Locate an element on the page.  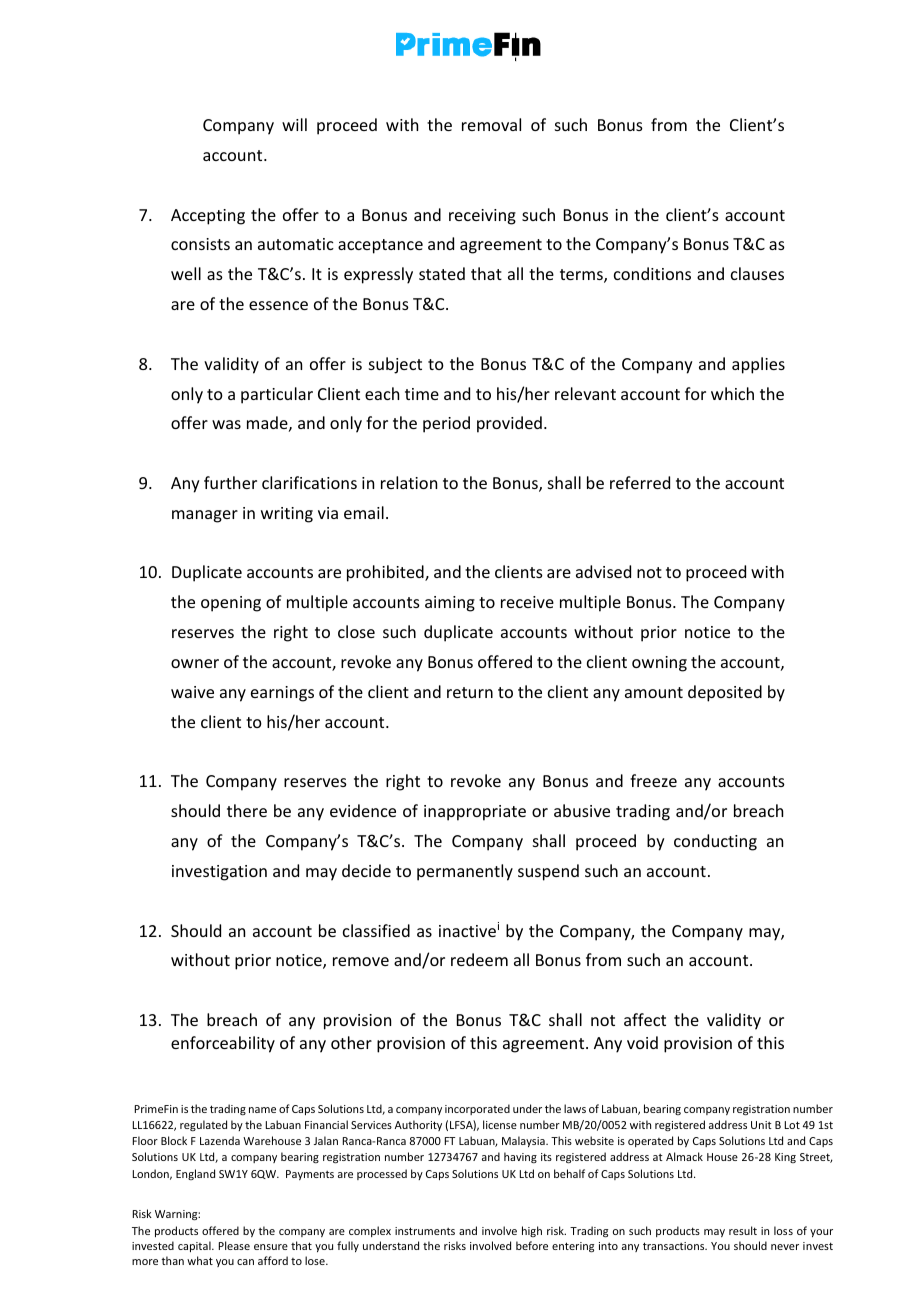
deposited is located at coordinates (725, 693).
